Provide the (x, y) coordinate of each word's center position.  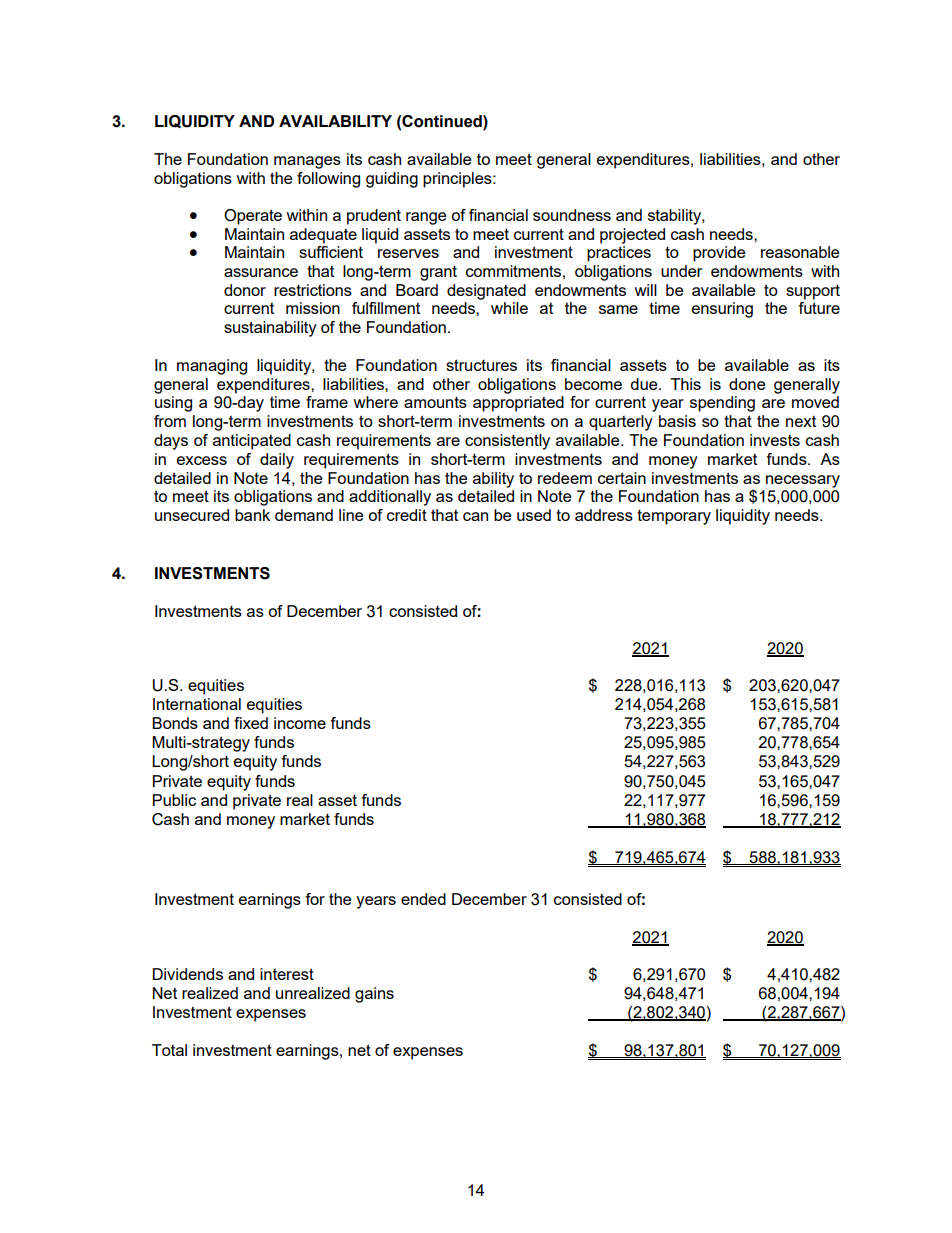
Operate (253, 217)
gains (374, 995)
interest (287, 974)
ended (423, 899)
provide (719, 254)
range (426, 218)
